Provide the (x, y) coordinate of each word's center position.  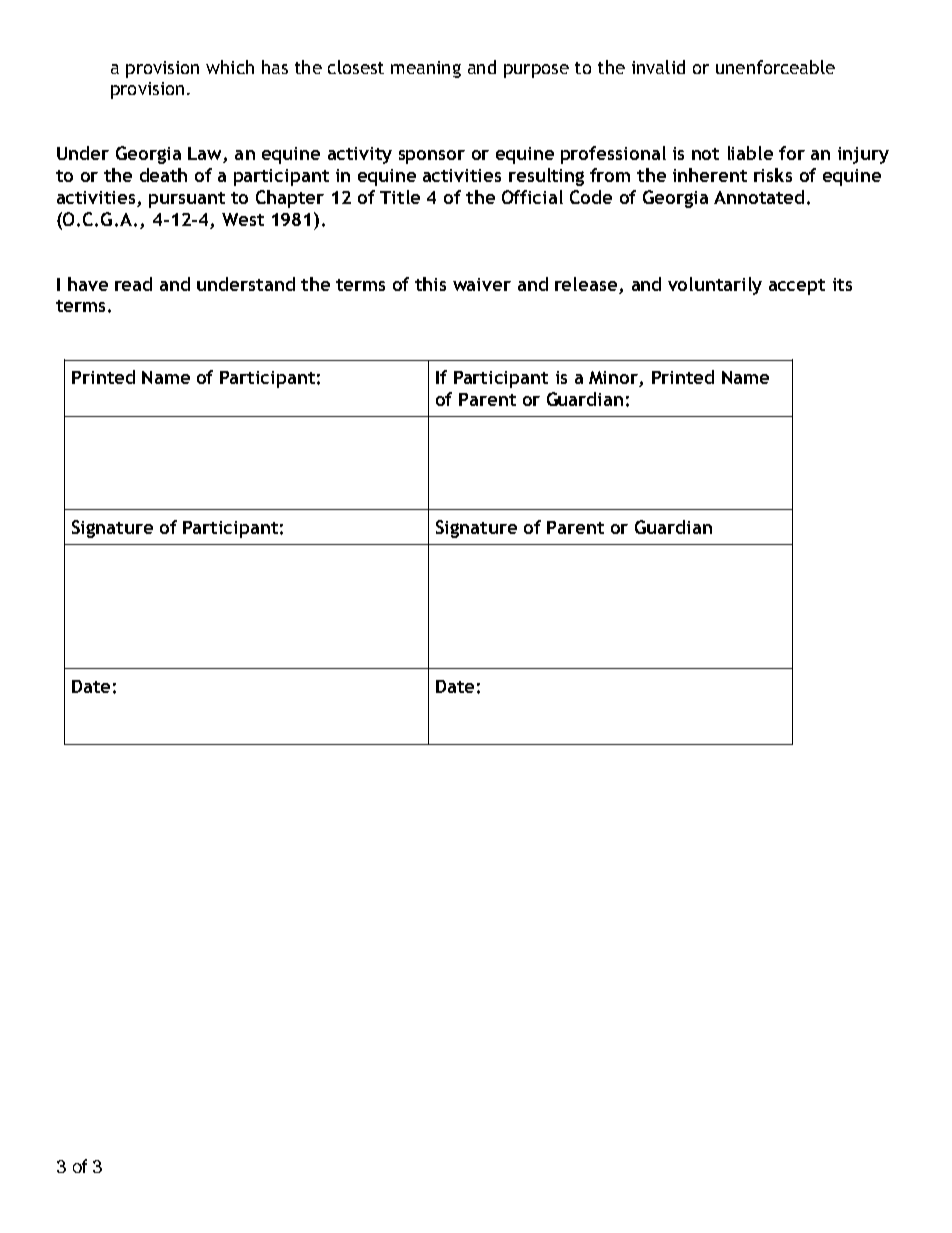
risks (773, 175)
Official (532, 197)
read (133, 284)
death (163, 175)
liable (750, 153)
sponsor (432, 157)
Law (206, 155)
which (230, 67)
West (243, 219)
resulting (546, 177)
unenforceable (775, 67)
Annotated (759, 197)
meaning (426, 69)
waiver (482, 284)
